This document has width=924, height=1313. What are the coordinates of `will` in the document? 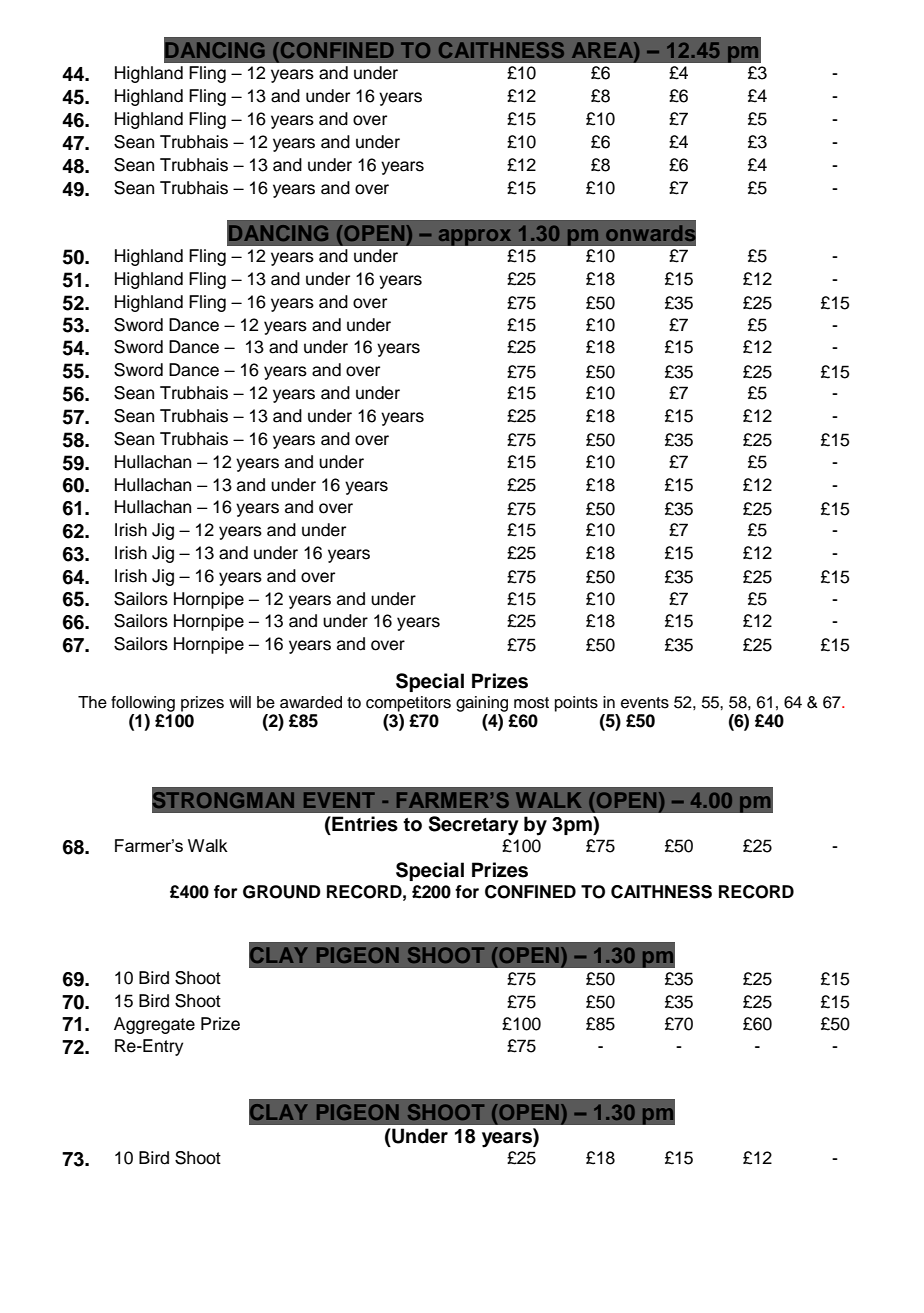 It's located at (240, 702).
